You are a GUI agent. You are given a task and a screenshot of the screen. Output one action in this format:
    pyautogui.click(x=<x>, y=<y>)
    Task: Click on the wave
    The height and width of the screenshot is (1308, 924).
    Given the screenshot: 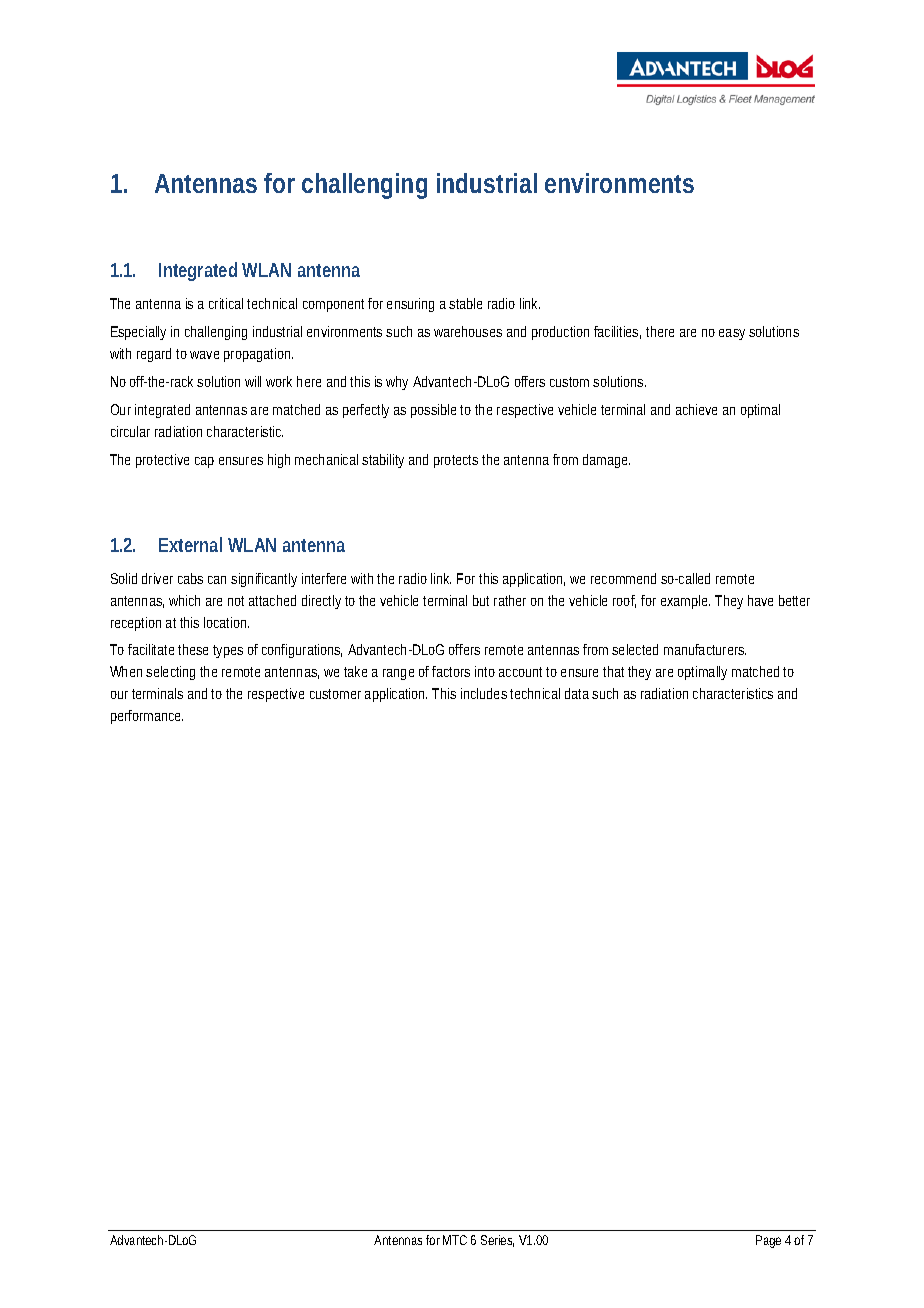 What is the action you would take?
    pyautogui.click(x=204, y=355)
